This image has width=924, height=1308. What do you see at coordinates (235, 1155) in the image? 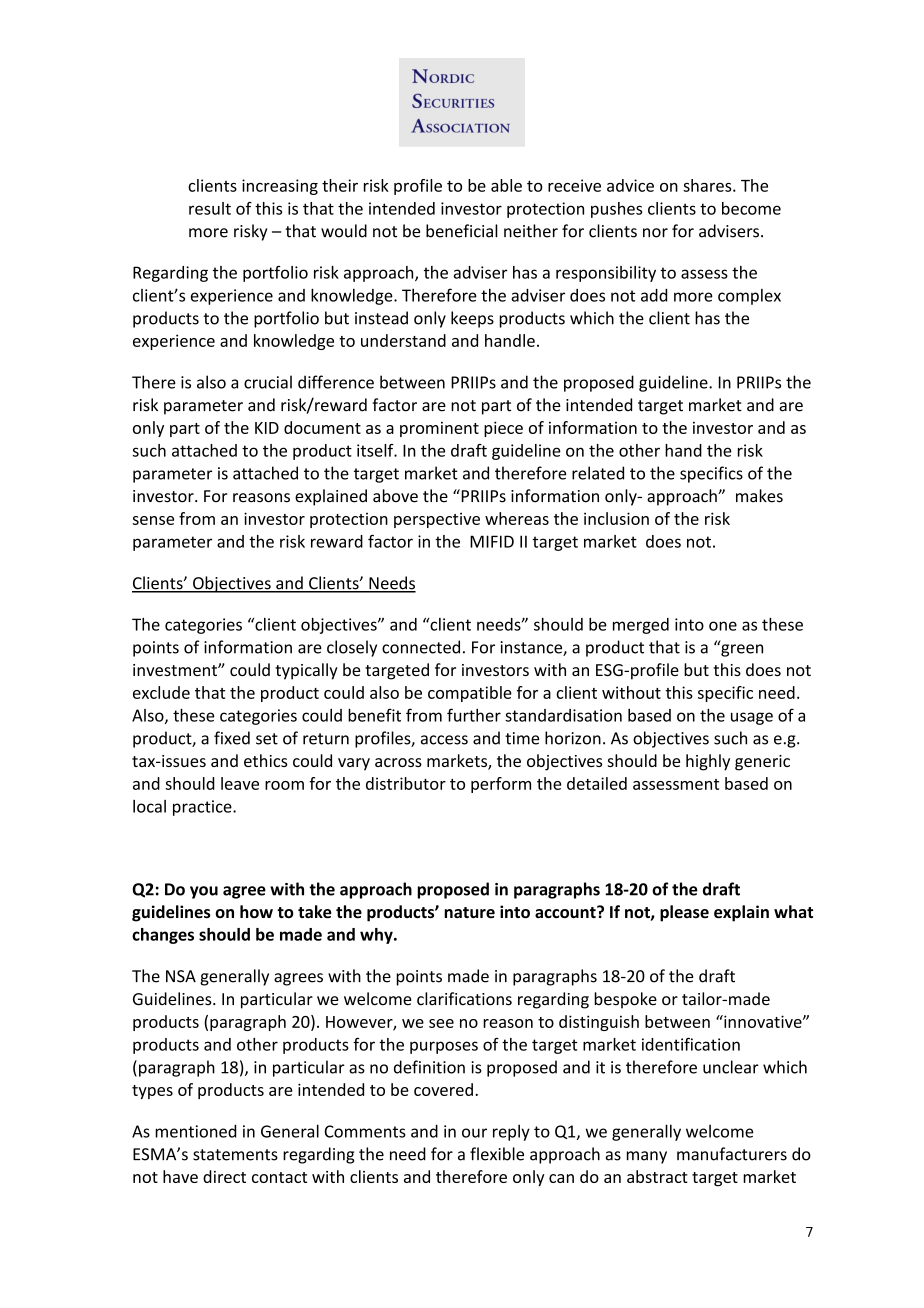
I see `statements` at bounding box center [235, 1155].
